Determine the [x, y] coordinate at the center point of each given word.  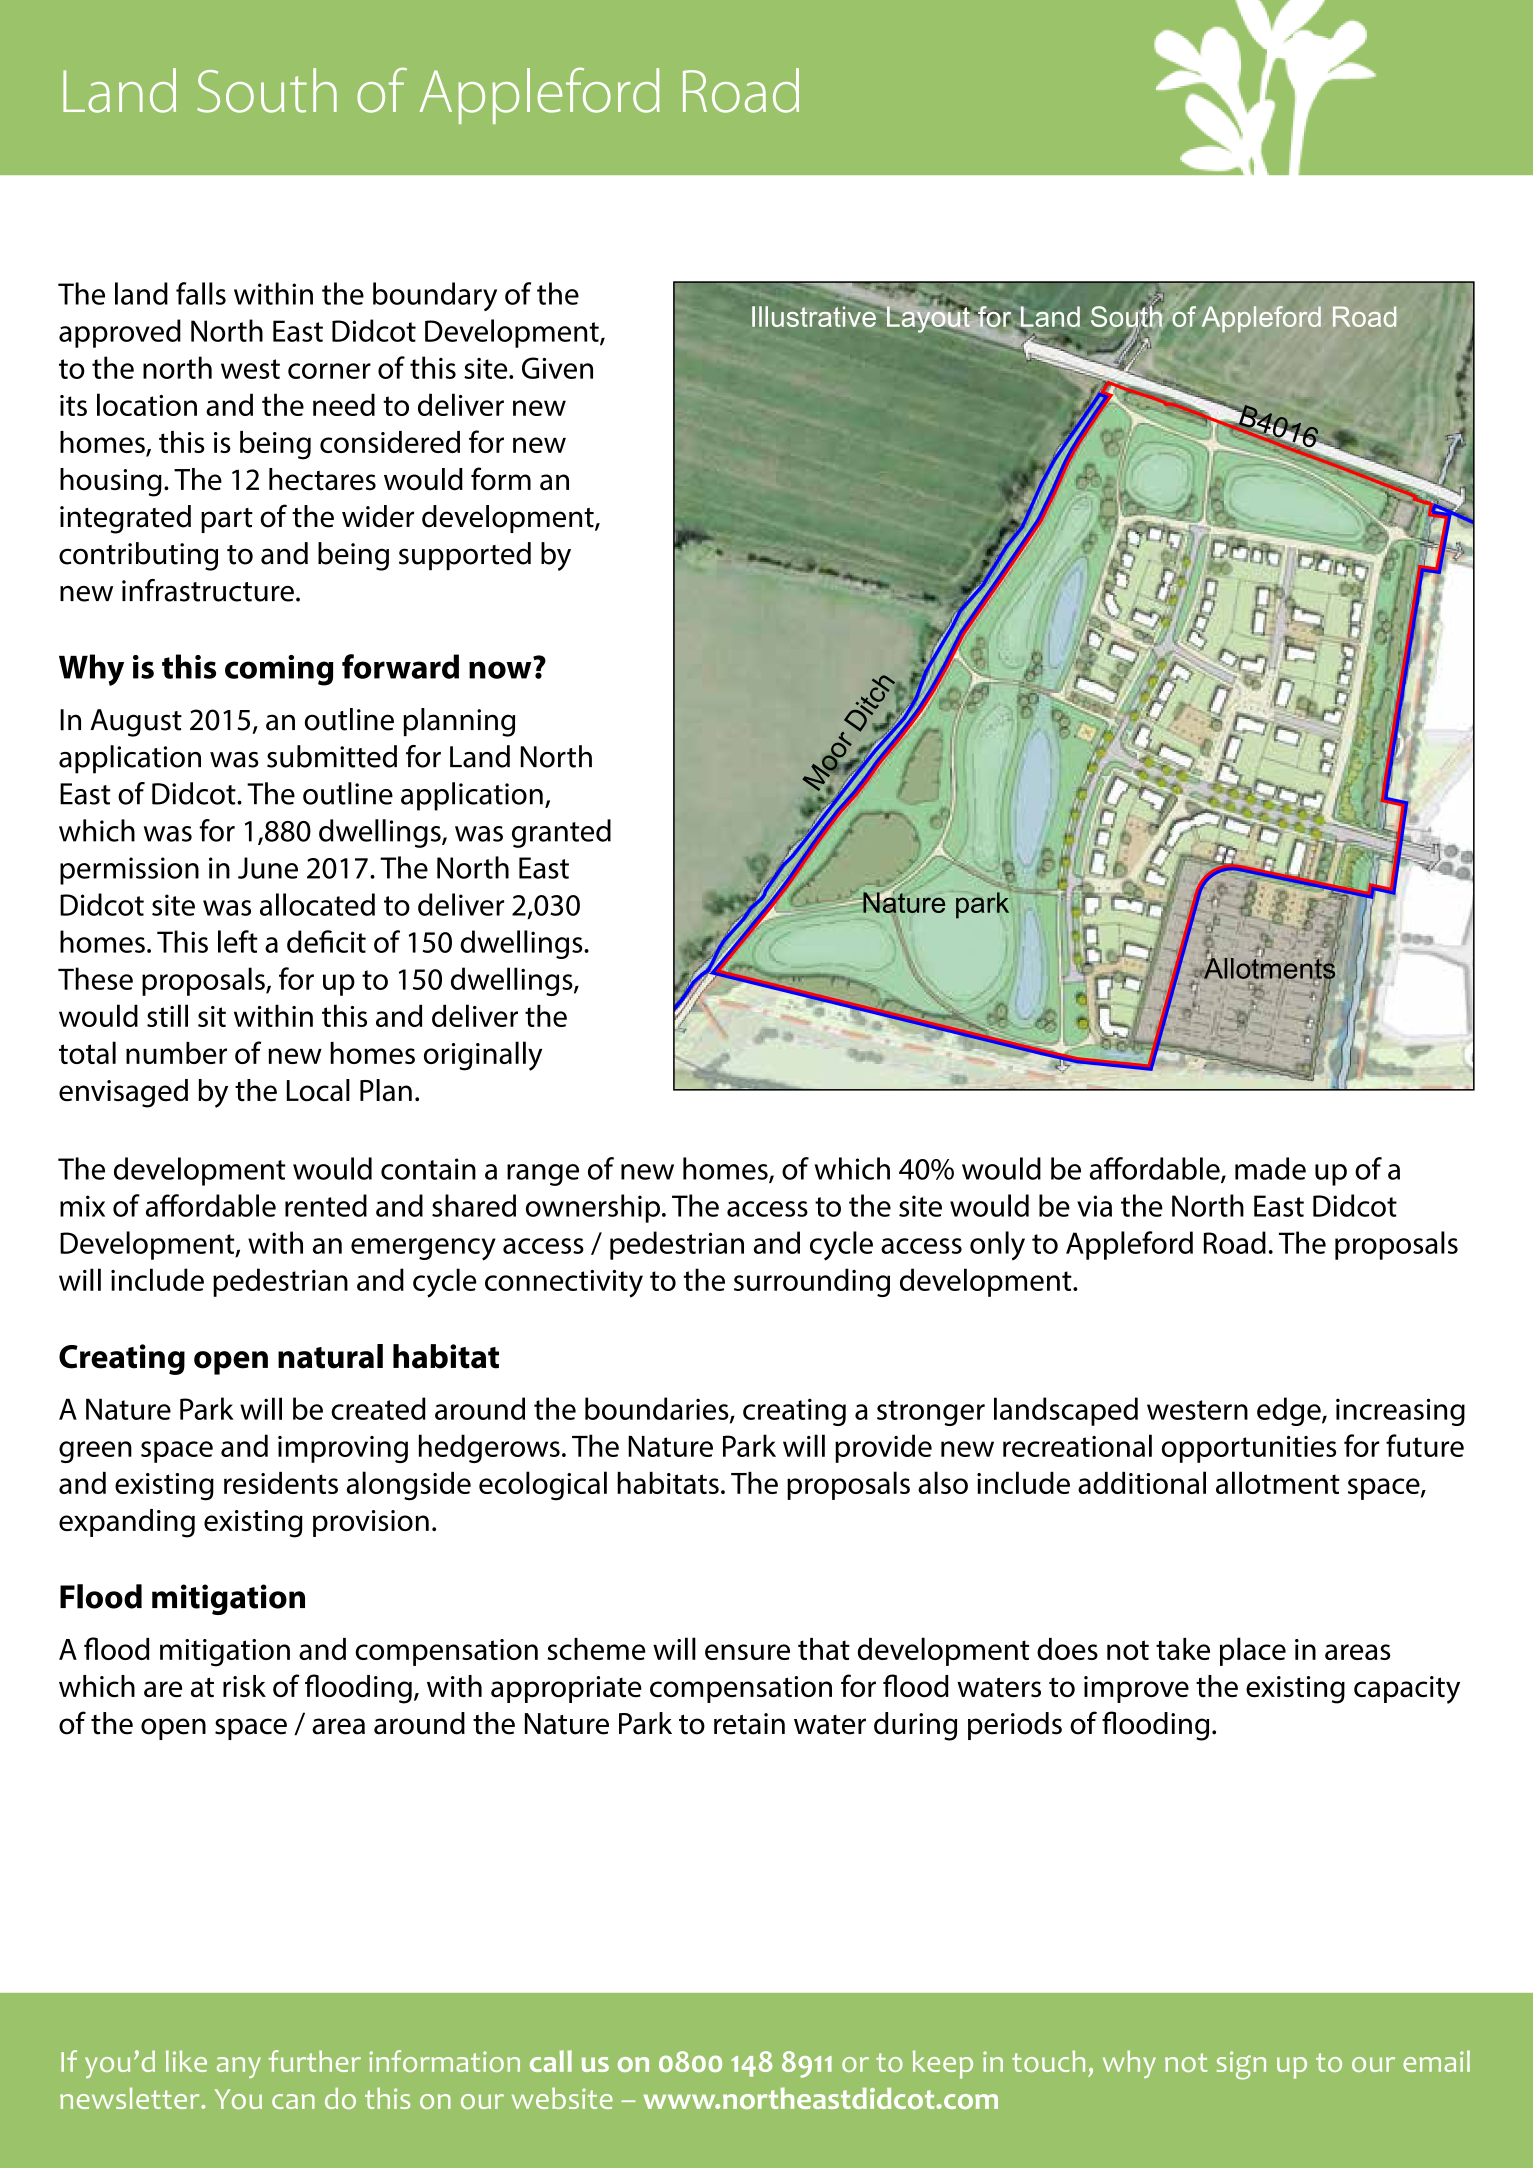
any [239, 2067]
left [238, 941]
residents [281, 1483]
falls [201, 293]
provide [883, 1448]
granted [561, 833]
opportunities [1249, 1449]
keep [943, 2064]
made [1270, 1168]
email [1436, 2061]
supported [465, 556]
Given [557, 368]
